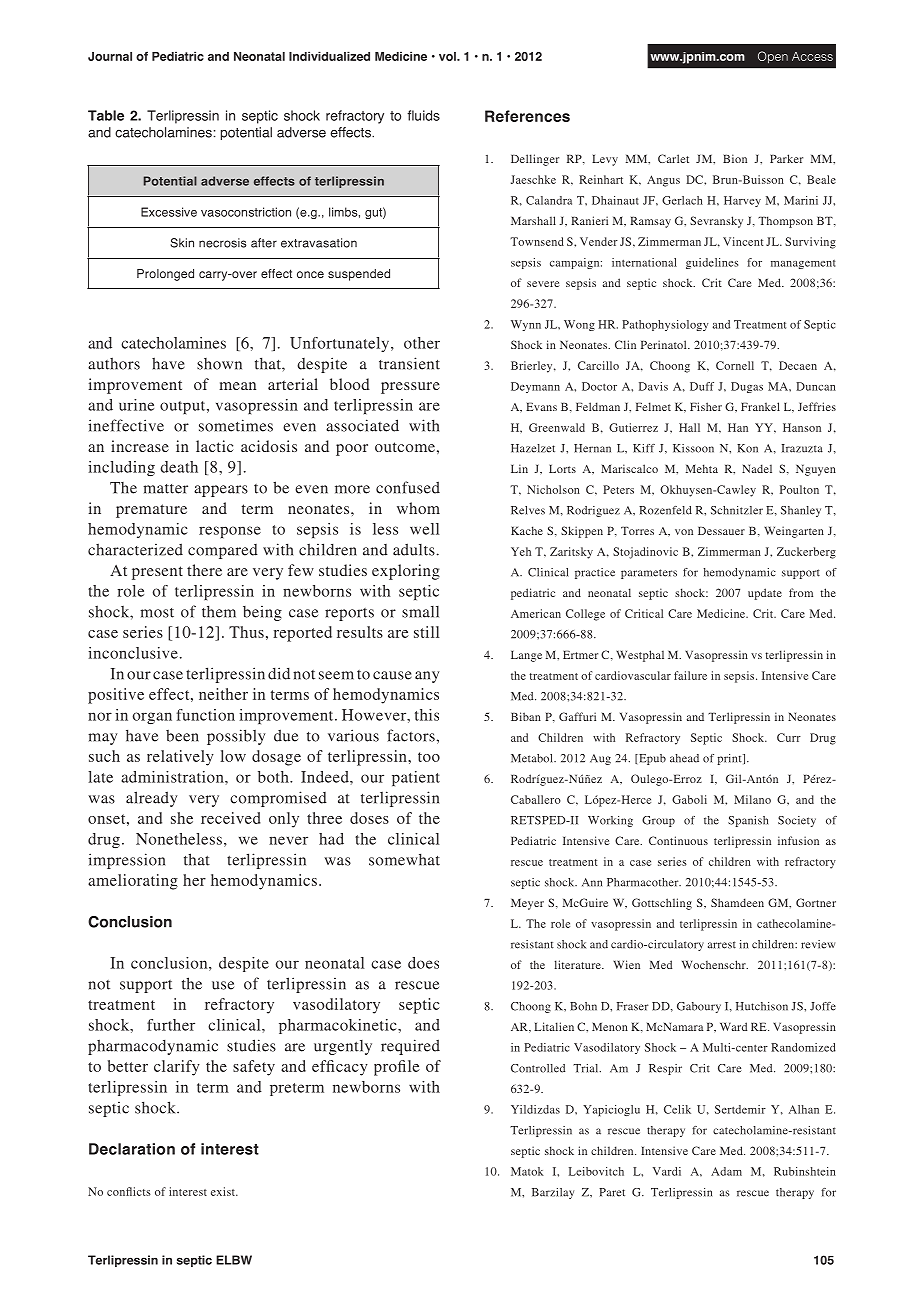 The image size is (924, 1308). I want to click on Adam, so click(726, 1171).
